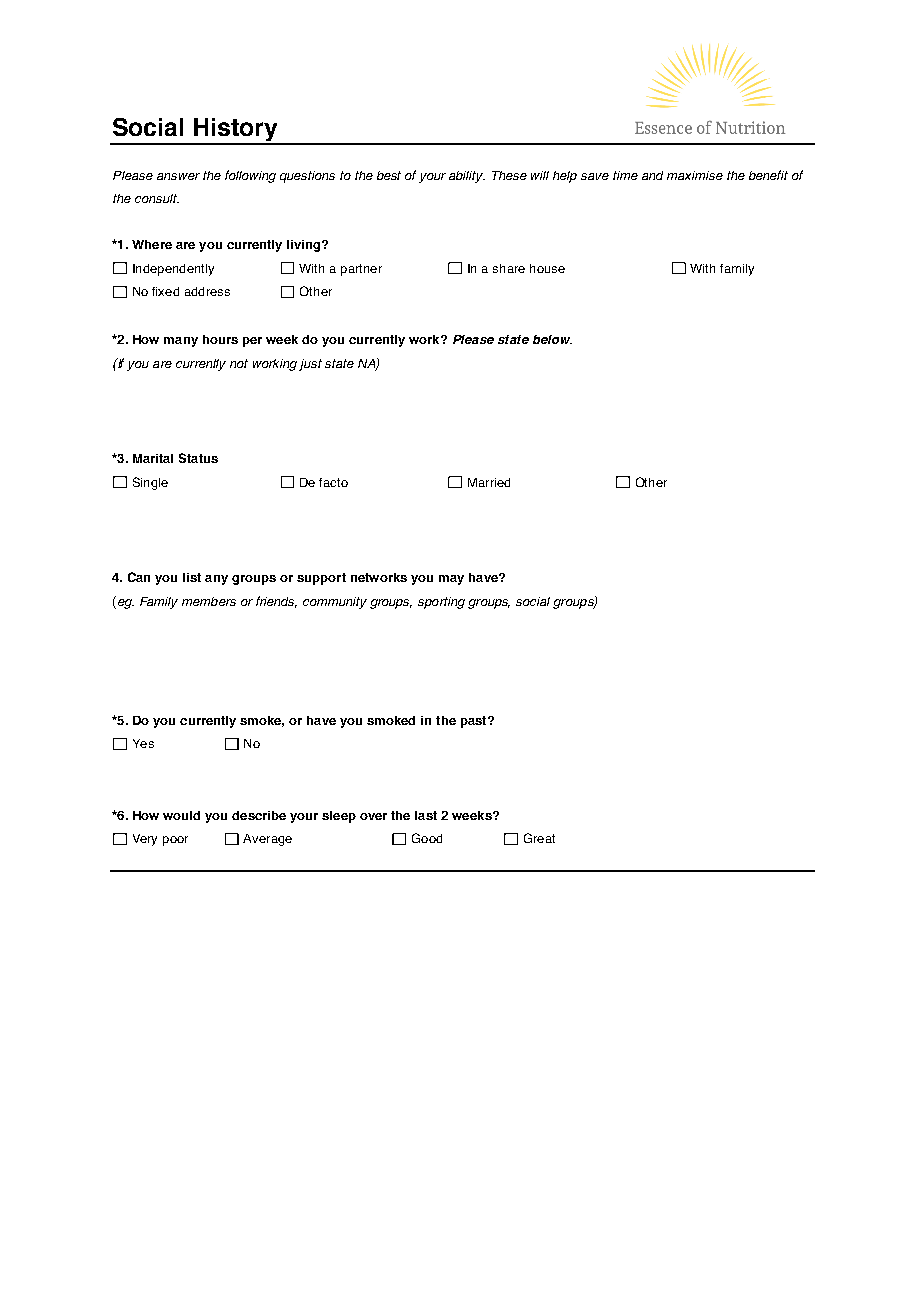 This image has height=1308, width=924. What do you see at coordinates (552, 339) in the image?
I see `below` at bounding box center [552, 339].
